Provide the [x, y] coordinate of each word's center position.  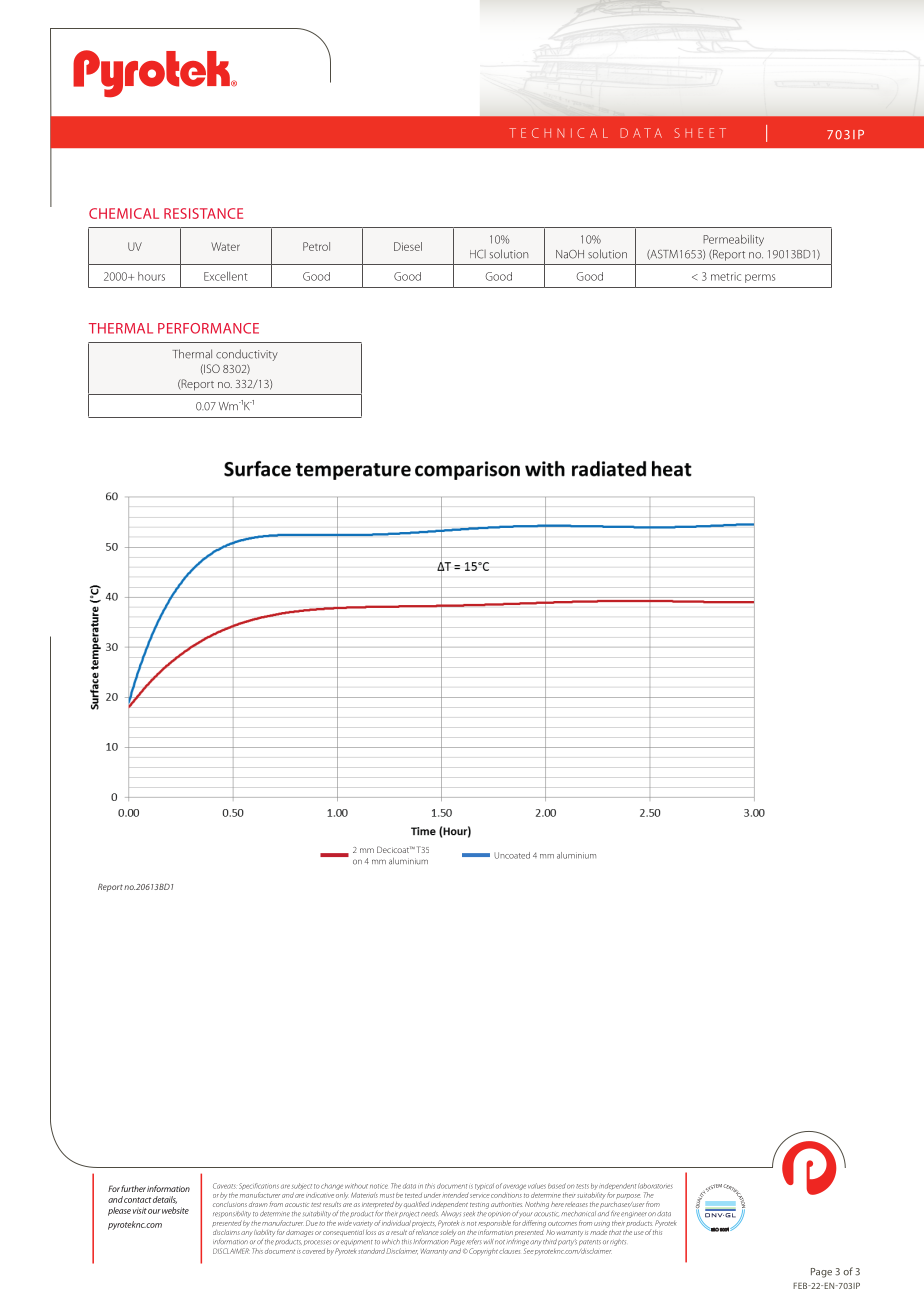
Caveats [224, 1186]
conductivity [247, 355]
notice [379, 1186]
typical [484, 1186]
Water [225, 246]
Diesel [408, 246]
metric [726, 276]
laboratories [655, 1186]
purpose [628, 1196]
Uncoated [512, 855]
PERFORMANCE [208, 328]
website [175, 1210]
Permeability [733, 240]
